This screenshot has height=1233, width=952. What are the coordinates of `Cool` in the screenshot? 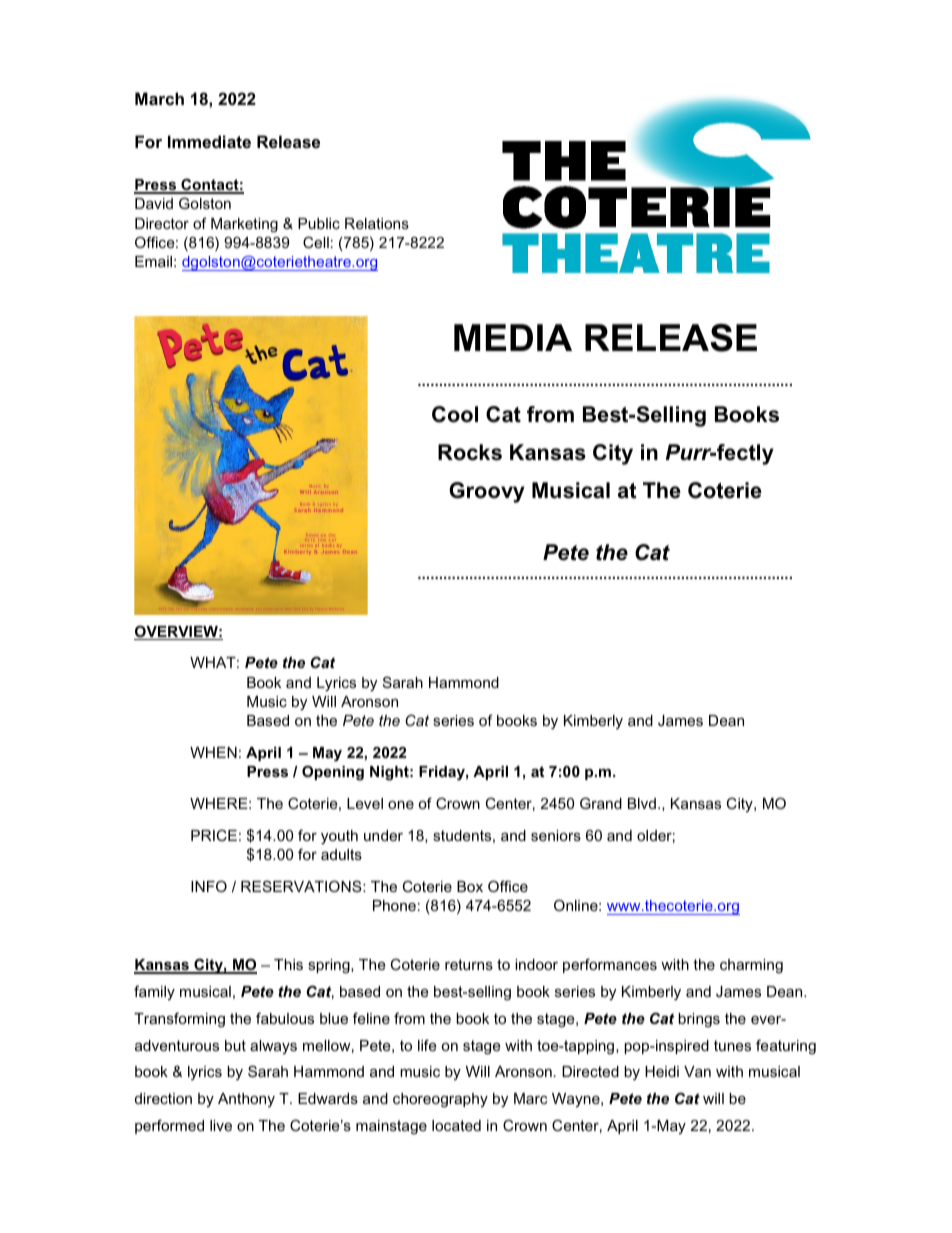 It's located at (455, 414).
